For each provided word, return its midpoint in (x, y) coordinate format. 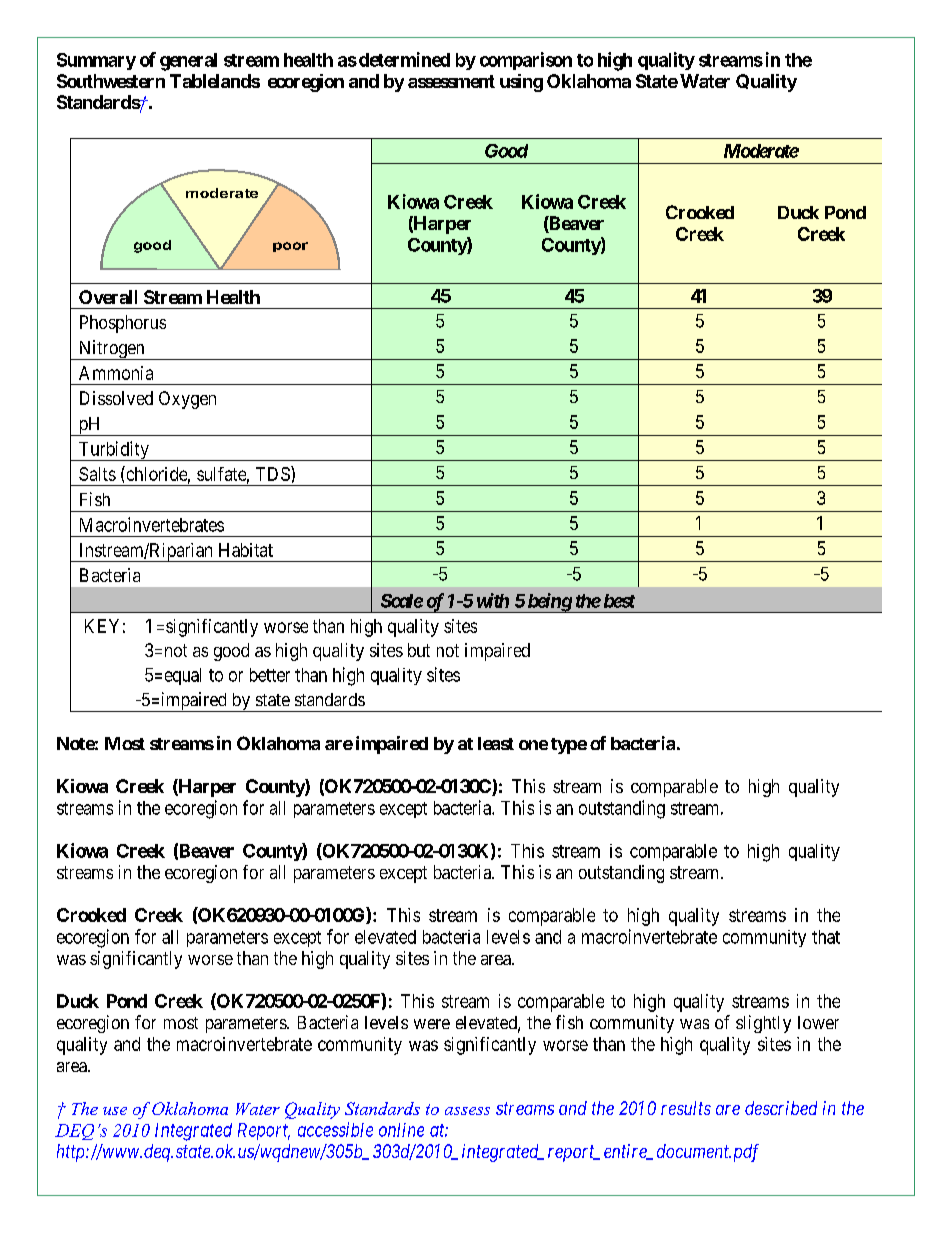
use (115, 1111)
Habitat (246, 550)
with (493, 600)
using (521, 83)
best (619, 601)
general (188, 62)
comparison (526, 61)
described (781, 1108)
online (401, 1130)
